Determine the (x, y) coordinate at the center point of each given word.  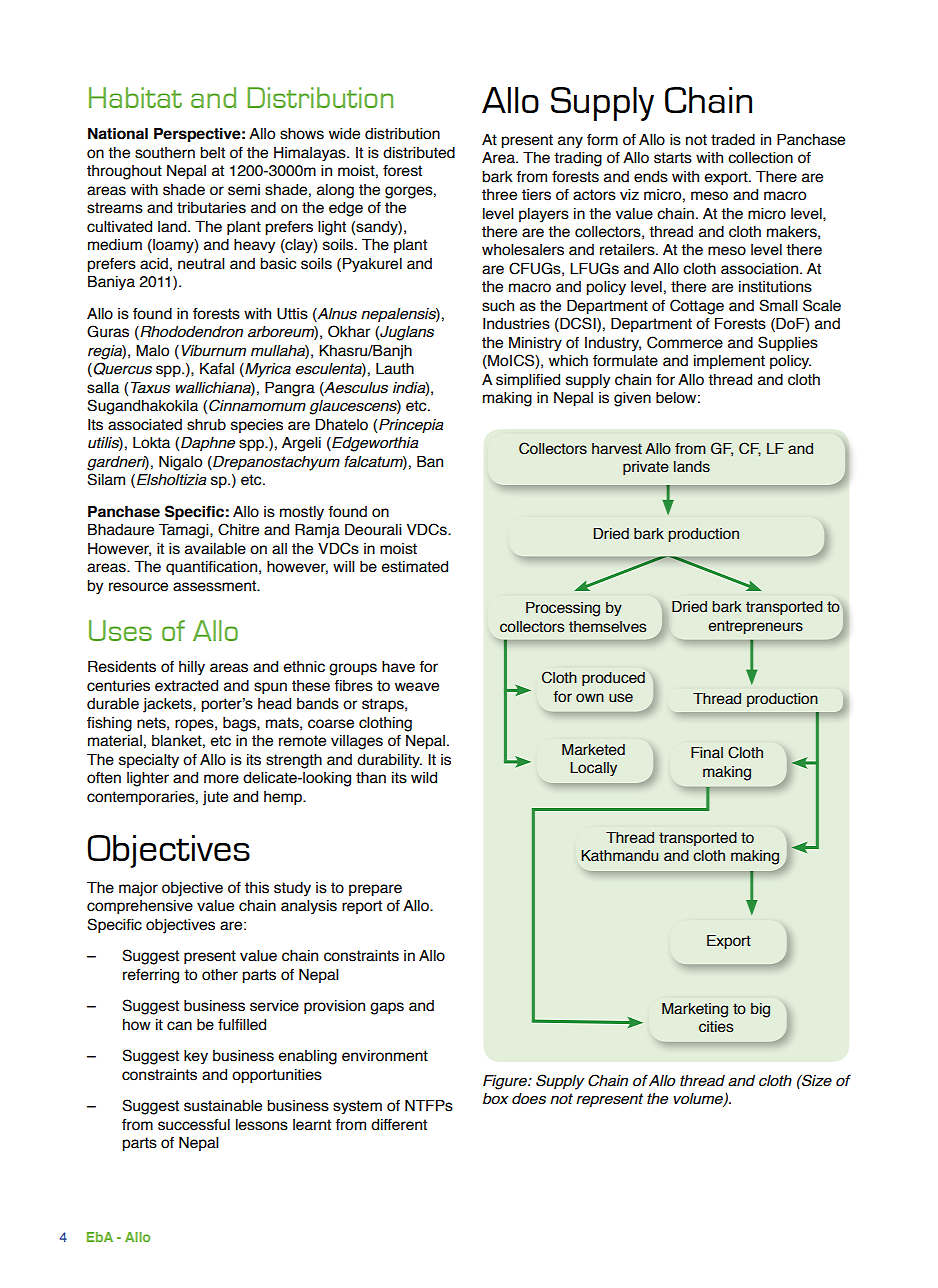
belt (212, 153)
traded (733, 140)
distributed (419, 153)
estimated (414, 567)
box (496, 1099)
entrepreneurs (756, 627)
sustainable (223, 1106)
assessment (216, 586)
